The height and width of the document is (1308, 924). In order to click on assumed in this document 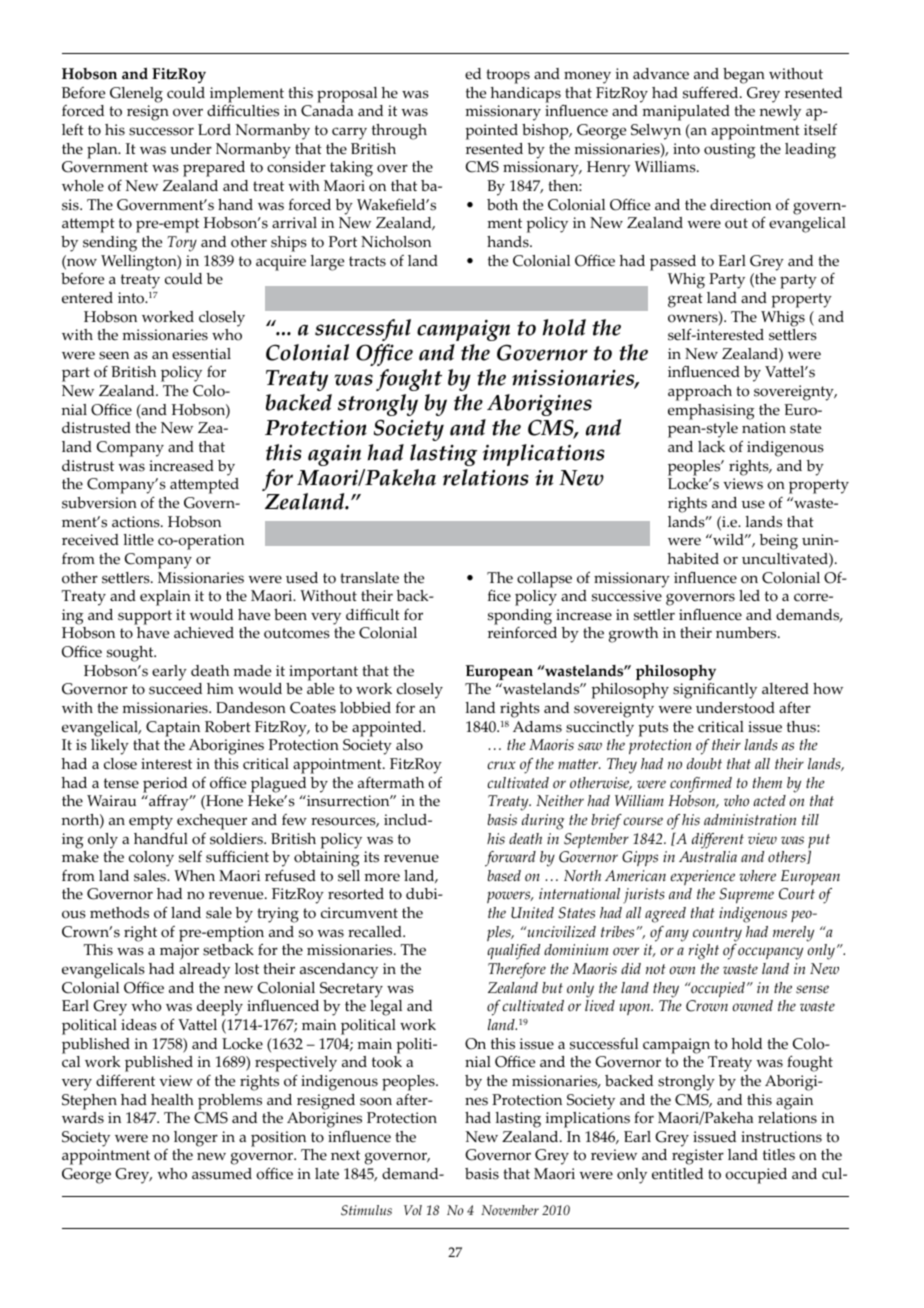, I will do `click(222, 1174)`.
